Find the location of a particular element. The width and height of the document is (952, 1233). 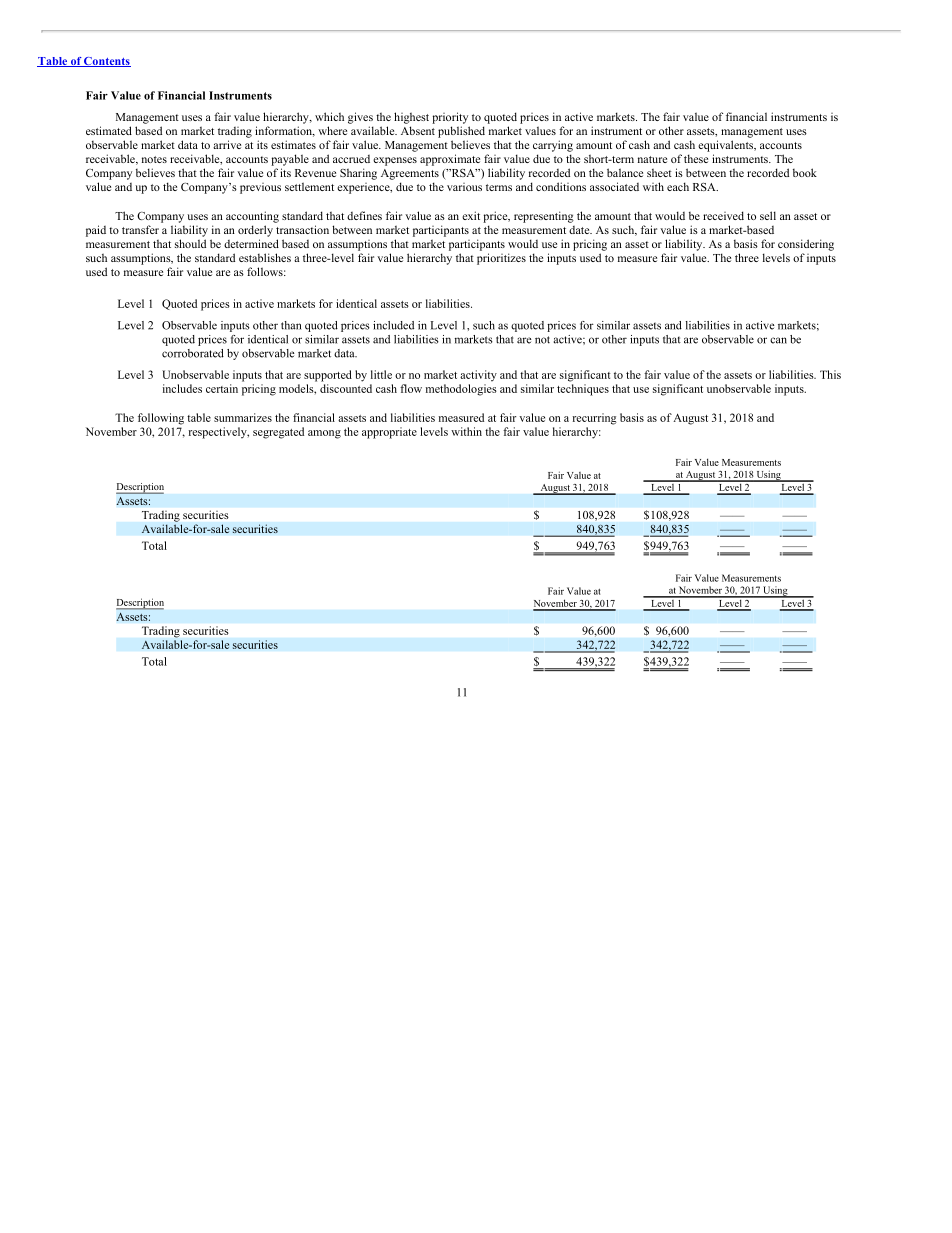

priority is located at coordinates (450, 118).
